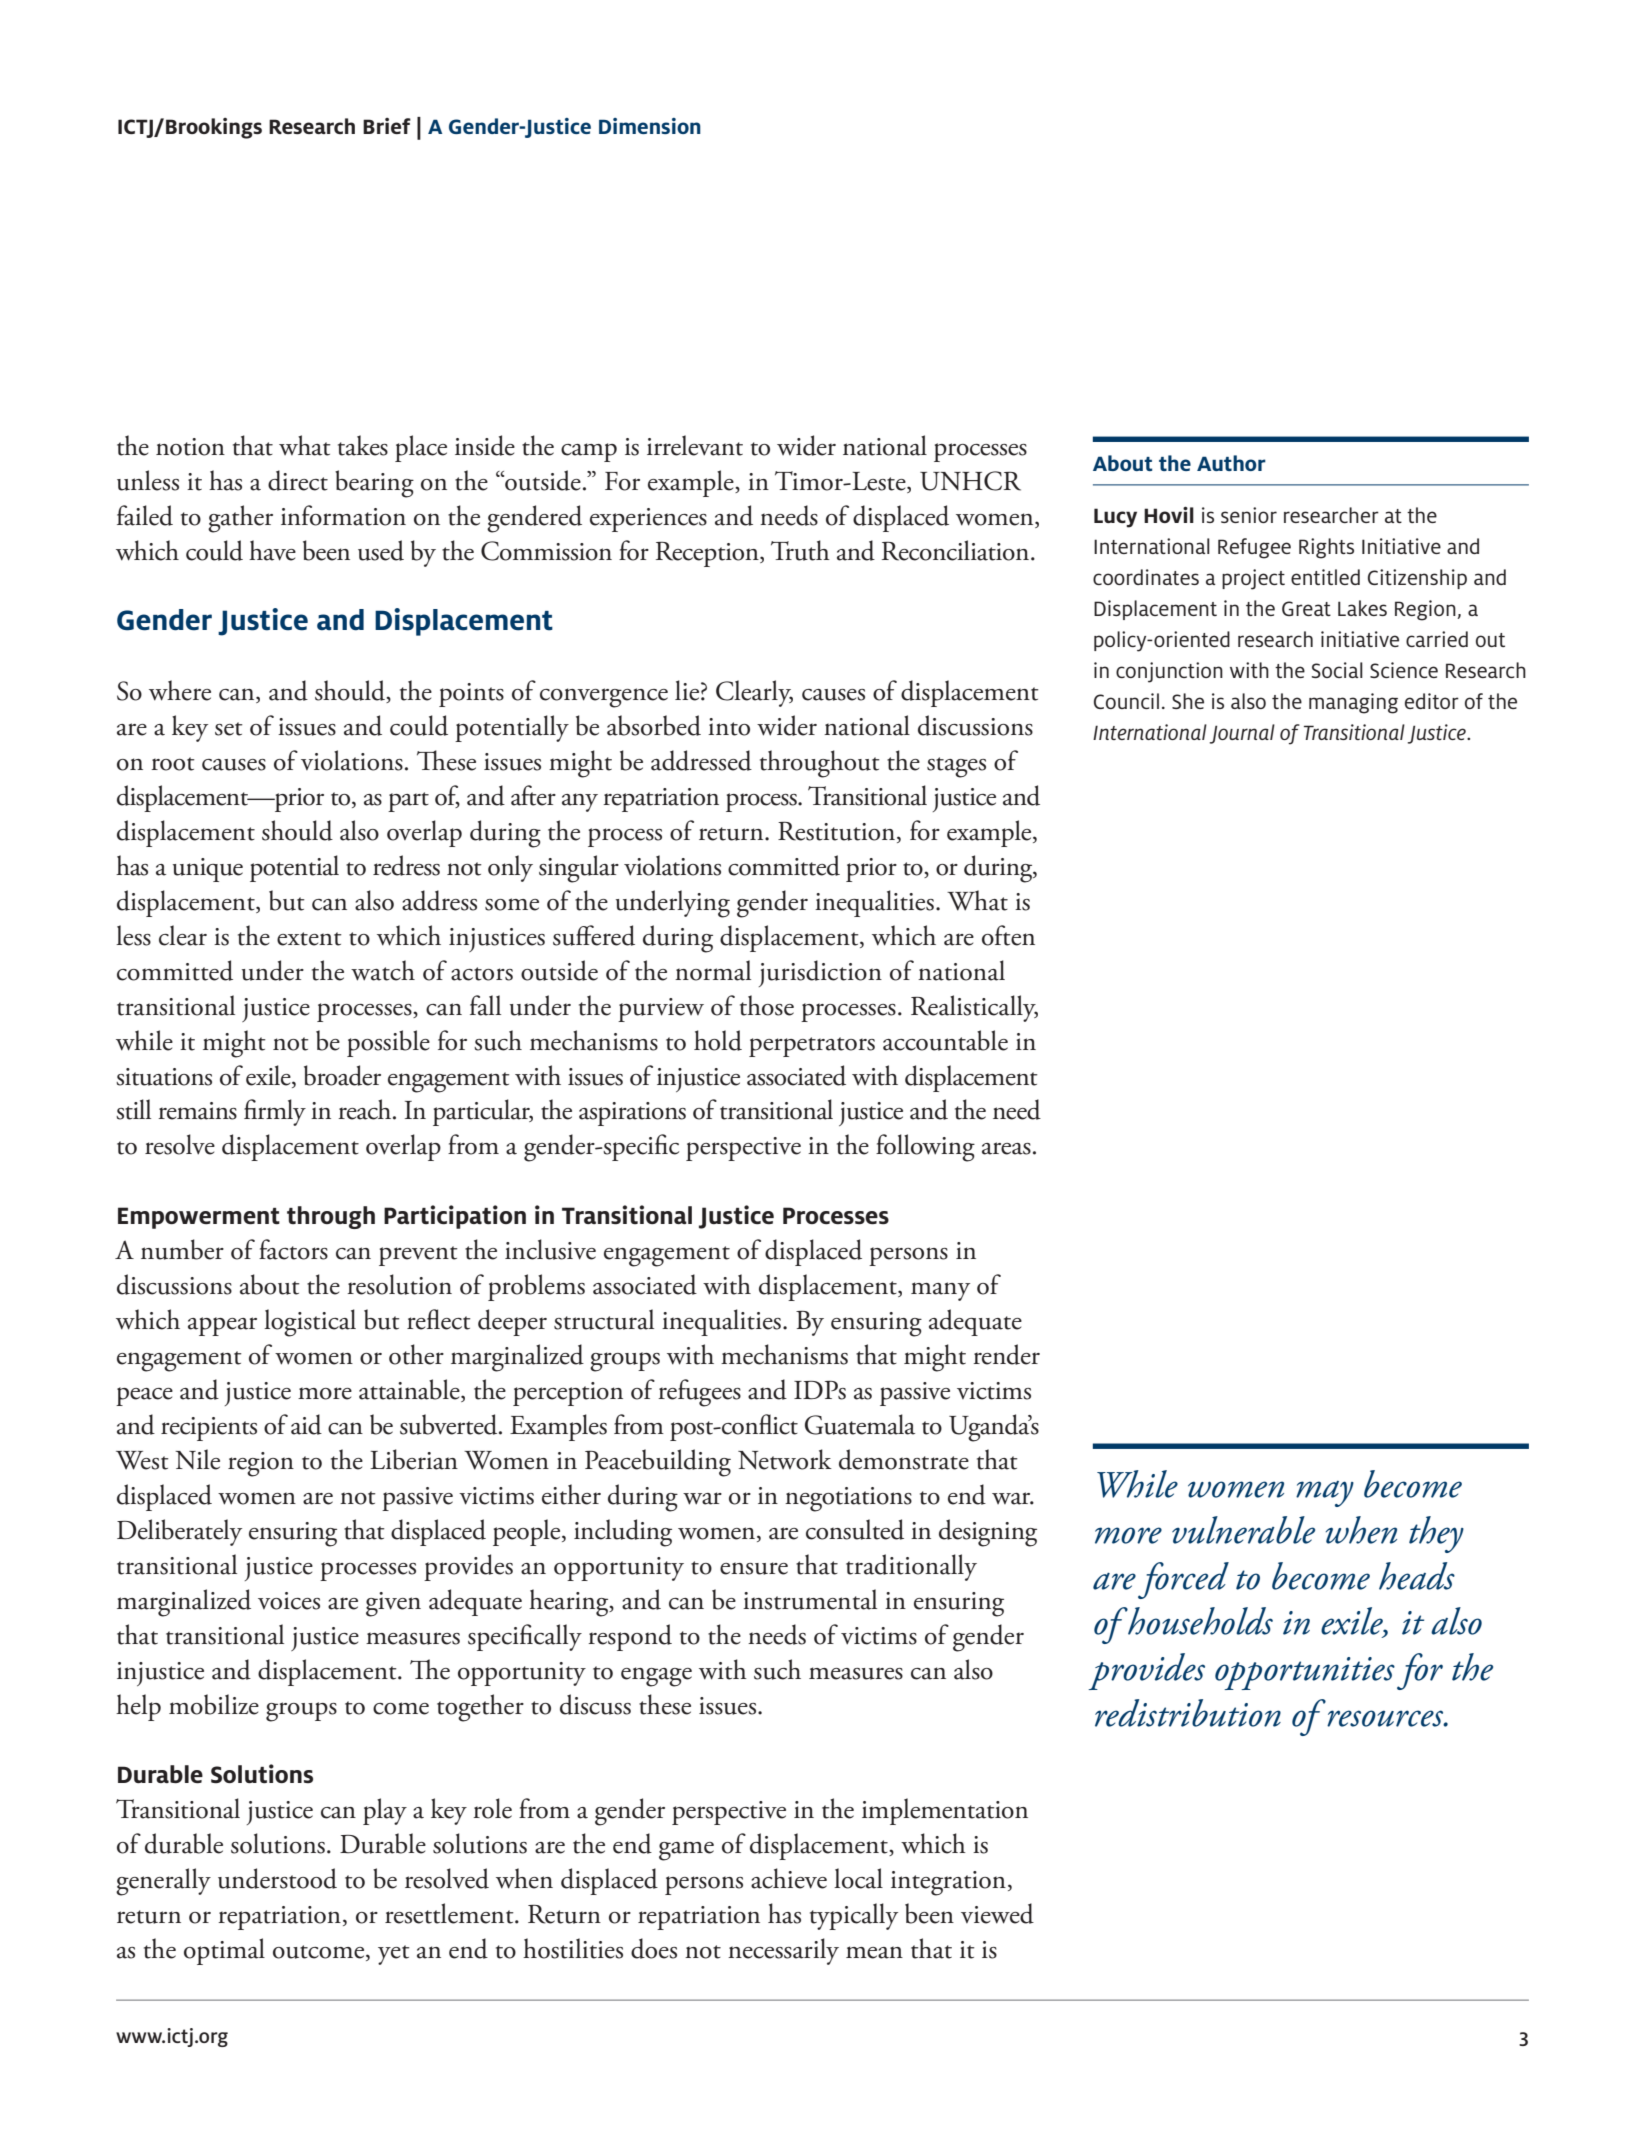  I want to click on optimal, so click(224, 1951).
